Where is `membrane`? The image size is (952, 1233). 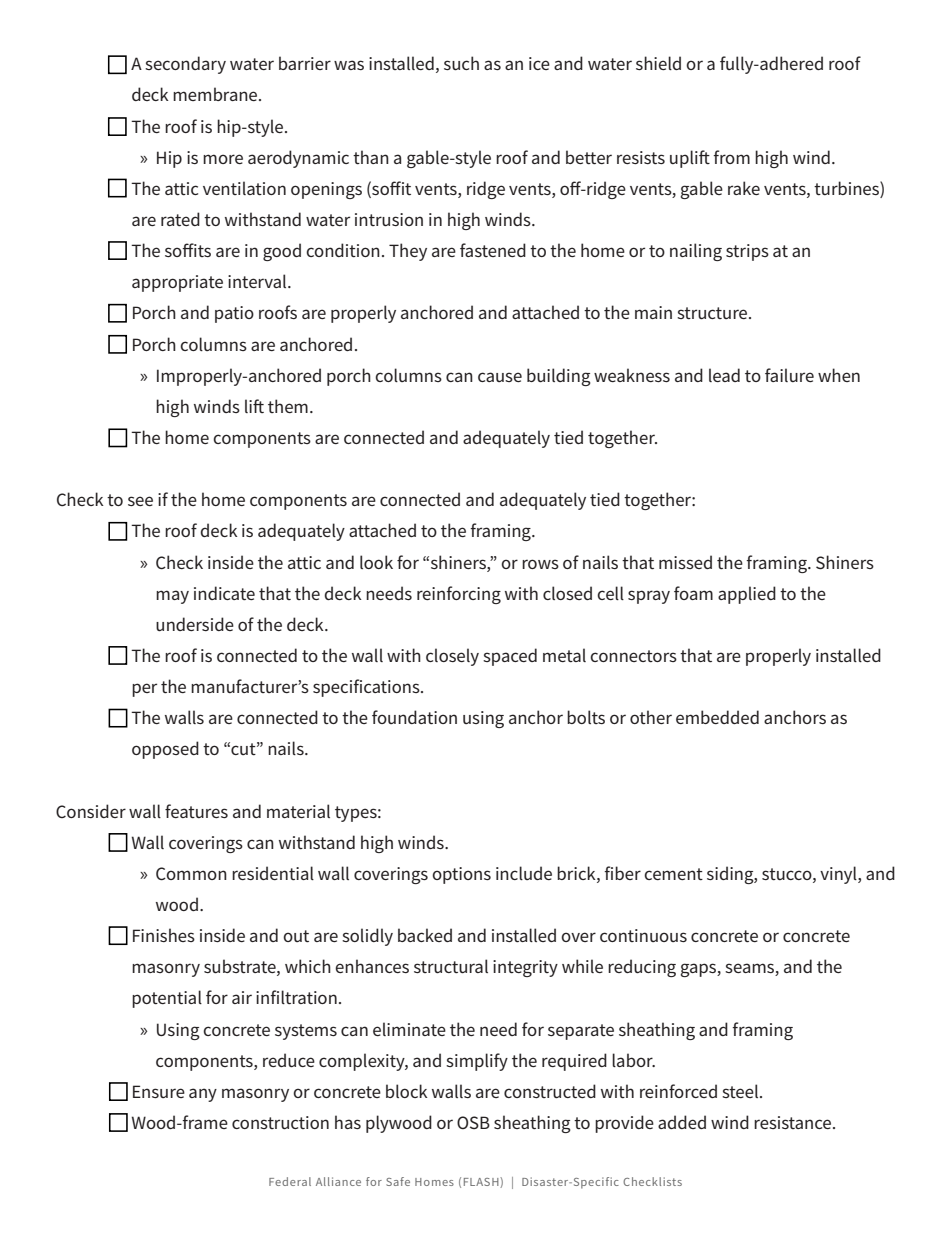
membrane is located at coordinates (216, 94).
